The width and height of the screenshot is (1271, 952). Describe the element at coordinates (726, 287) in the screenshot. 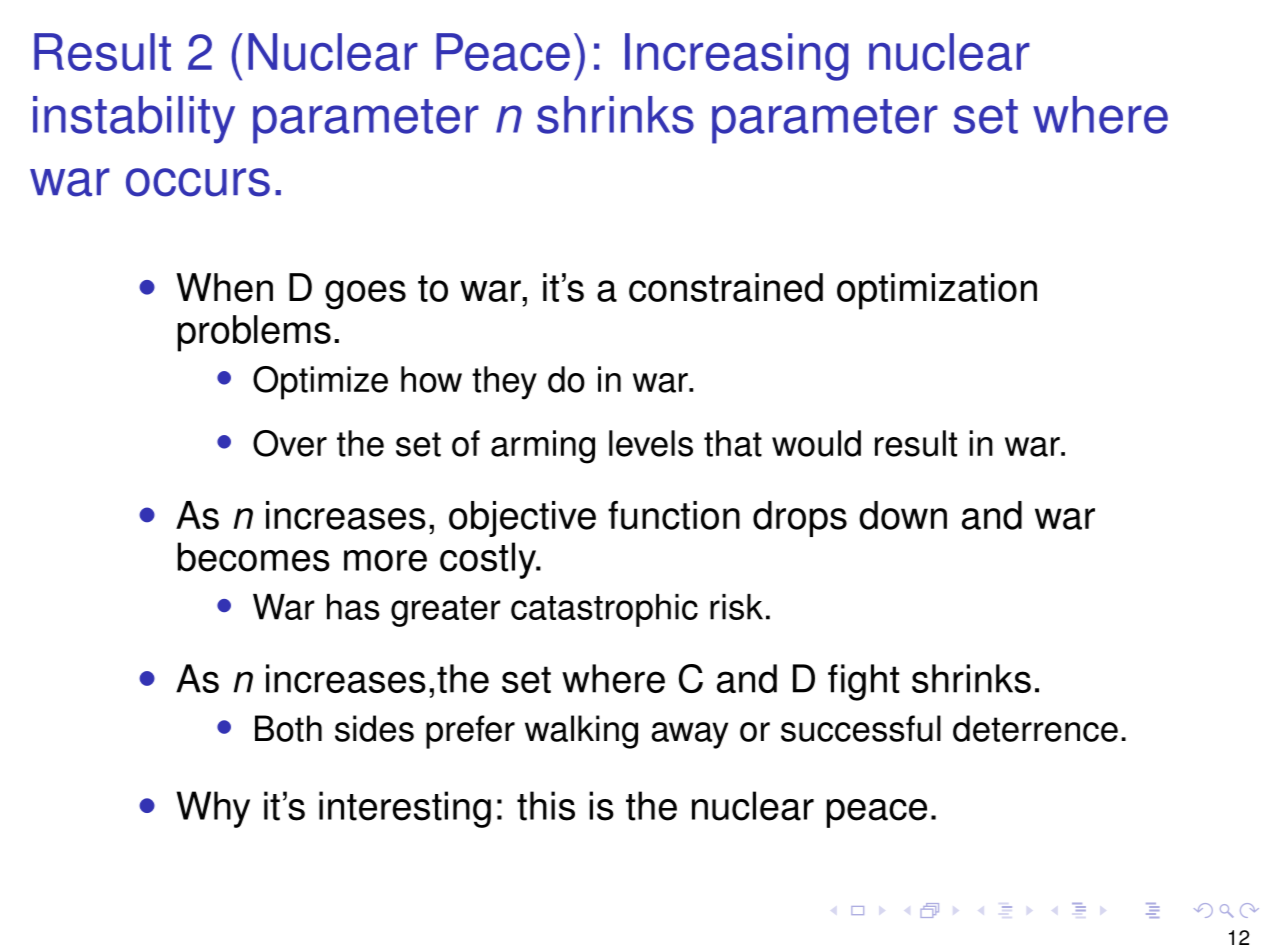

I see `constrained` at that location.
